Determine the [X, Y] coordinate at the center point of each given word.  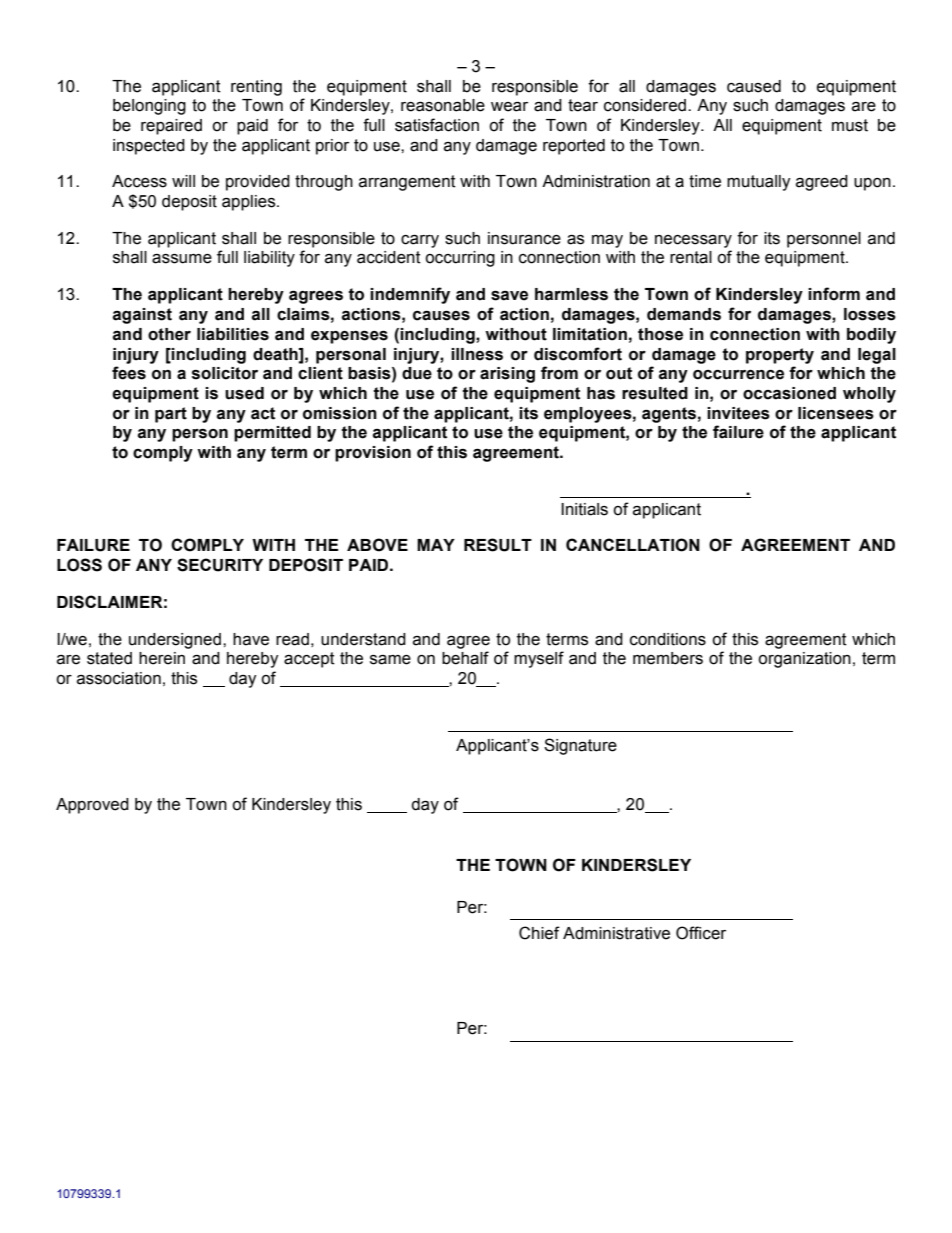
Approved [92, 806]
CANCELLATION [633, 545]
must [850, 125]
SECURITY [220, 565]
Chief [539, 933]
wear [509, 106]
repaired [171, 127]
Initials [584, 509]
